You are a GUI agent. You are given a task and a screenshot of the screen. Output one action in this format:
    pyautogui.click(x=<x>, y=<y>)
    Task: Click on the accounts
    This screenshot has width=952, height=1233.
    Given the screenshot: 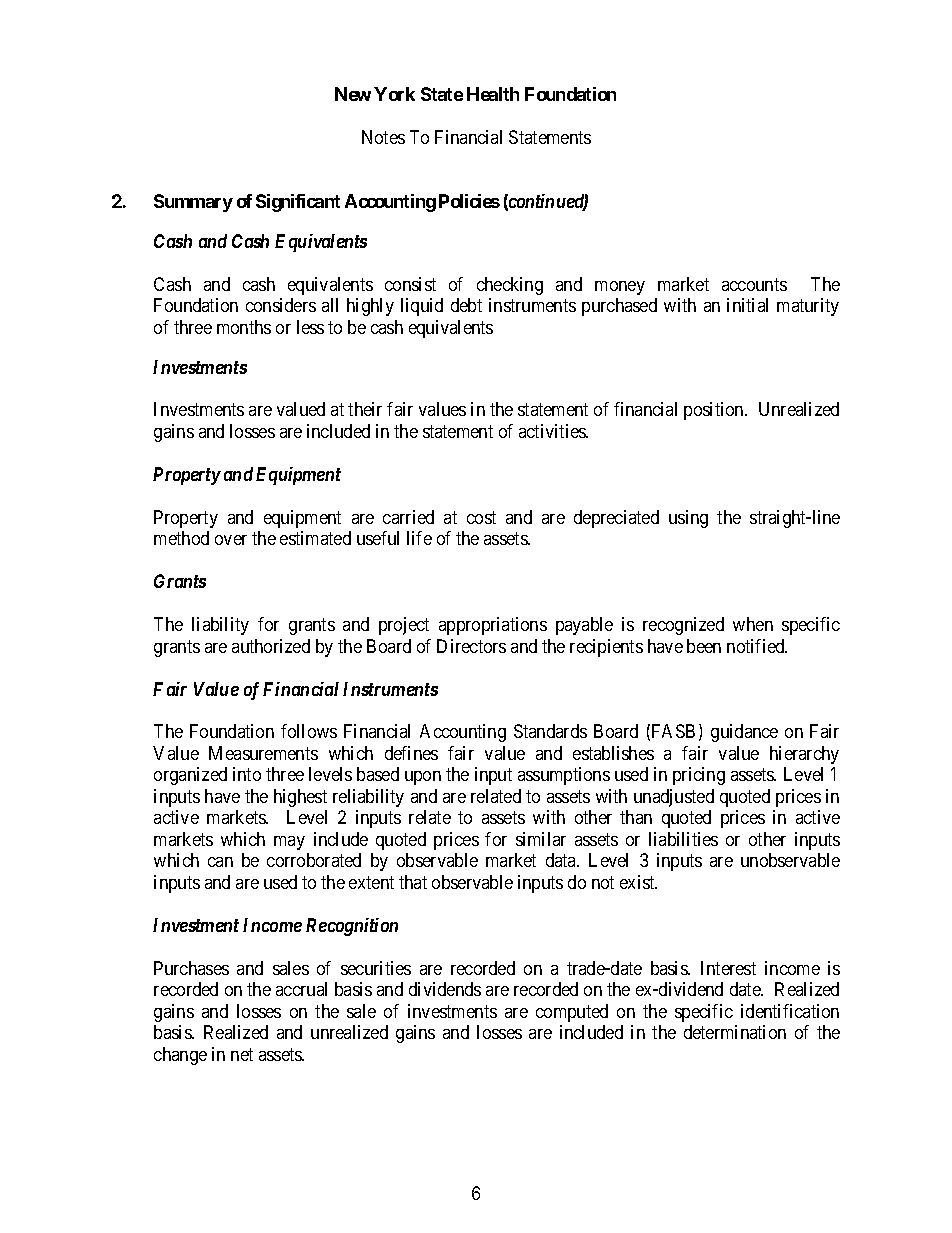 What is the action you would take?
    pyautogui.click(x=754, y=284)
